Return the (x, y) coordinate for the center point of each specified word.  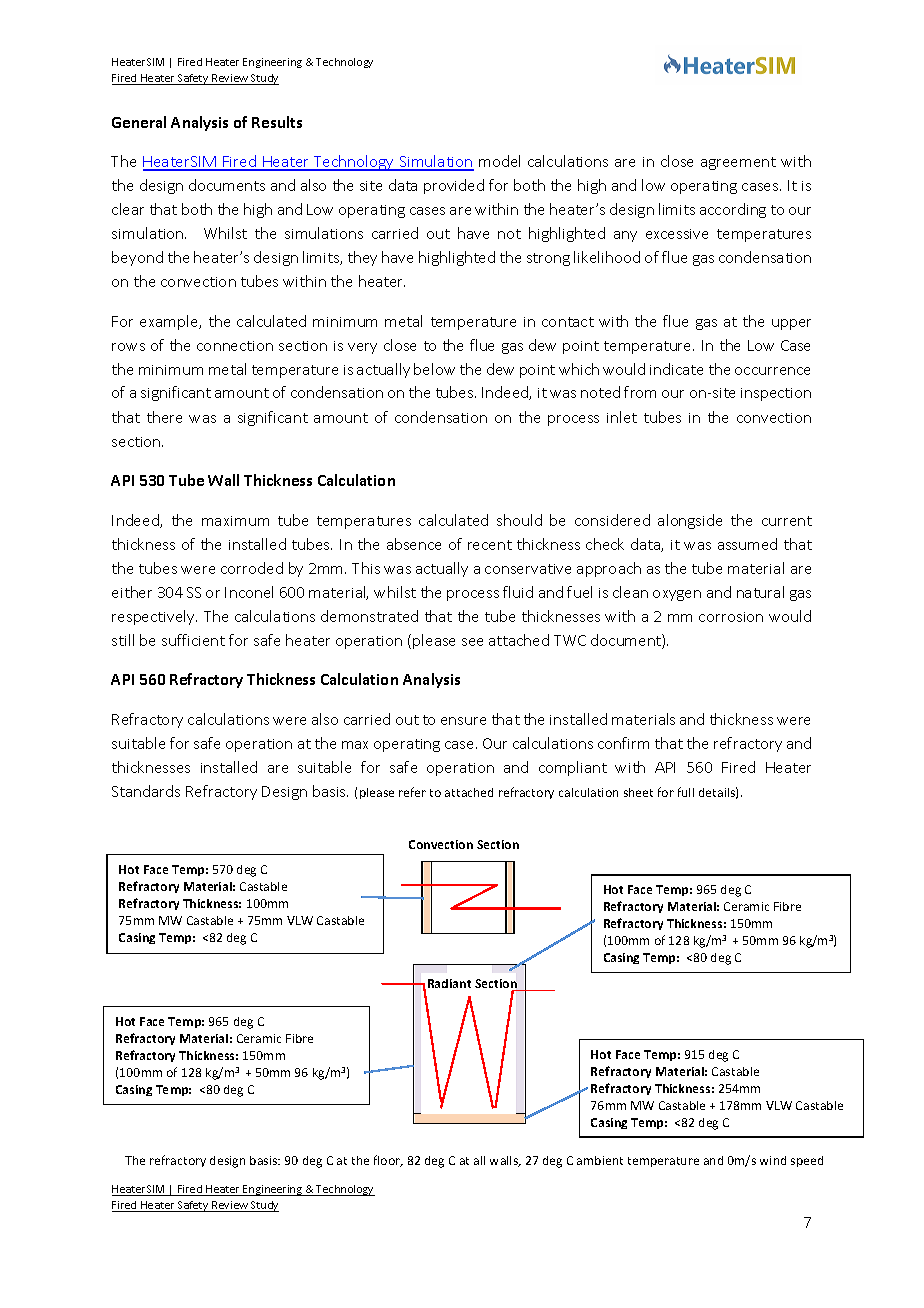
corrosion (731, 617)
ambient (600, 1160)
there (164, 417)
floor (388, 1161)
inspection (776, 394)
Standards (146, 791)
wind (773, 1160)
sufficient (193, 640)
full (686, 792)
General (139, 122)
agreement (738, 163)
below (434, 369)
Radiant (449, 983)
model (499, 161)
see (472, 642)
